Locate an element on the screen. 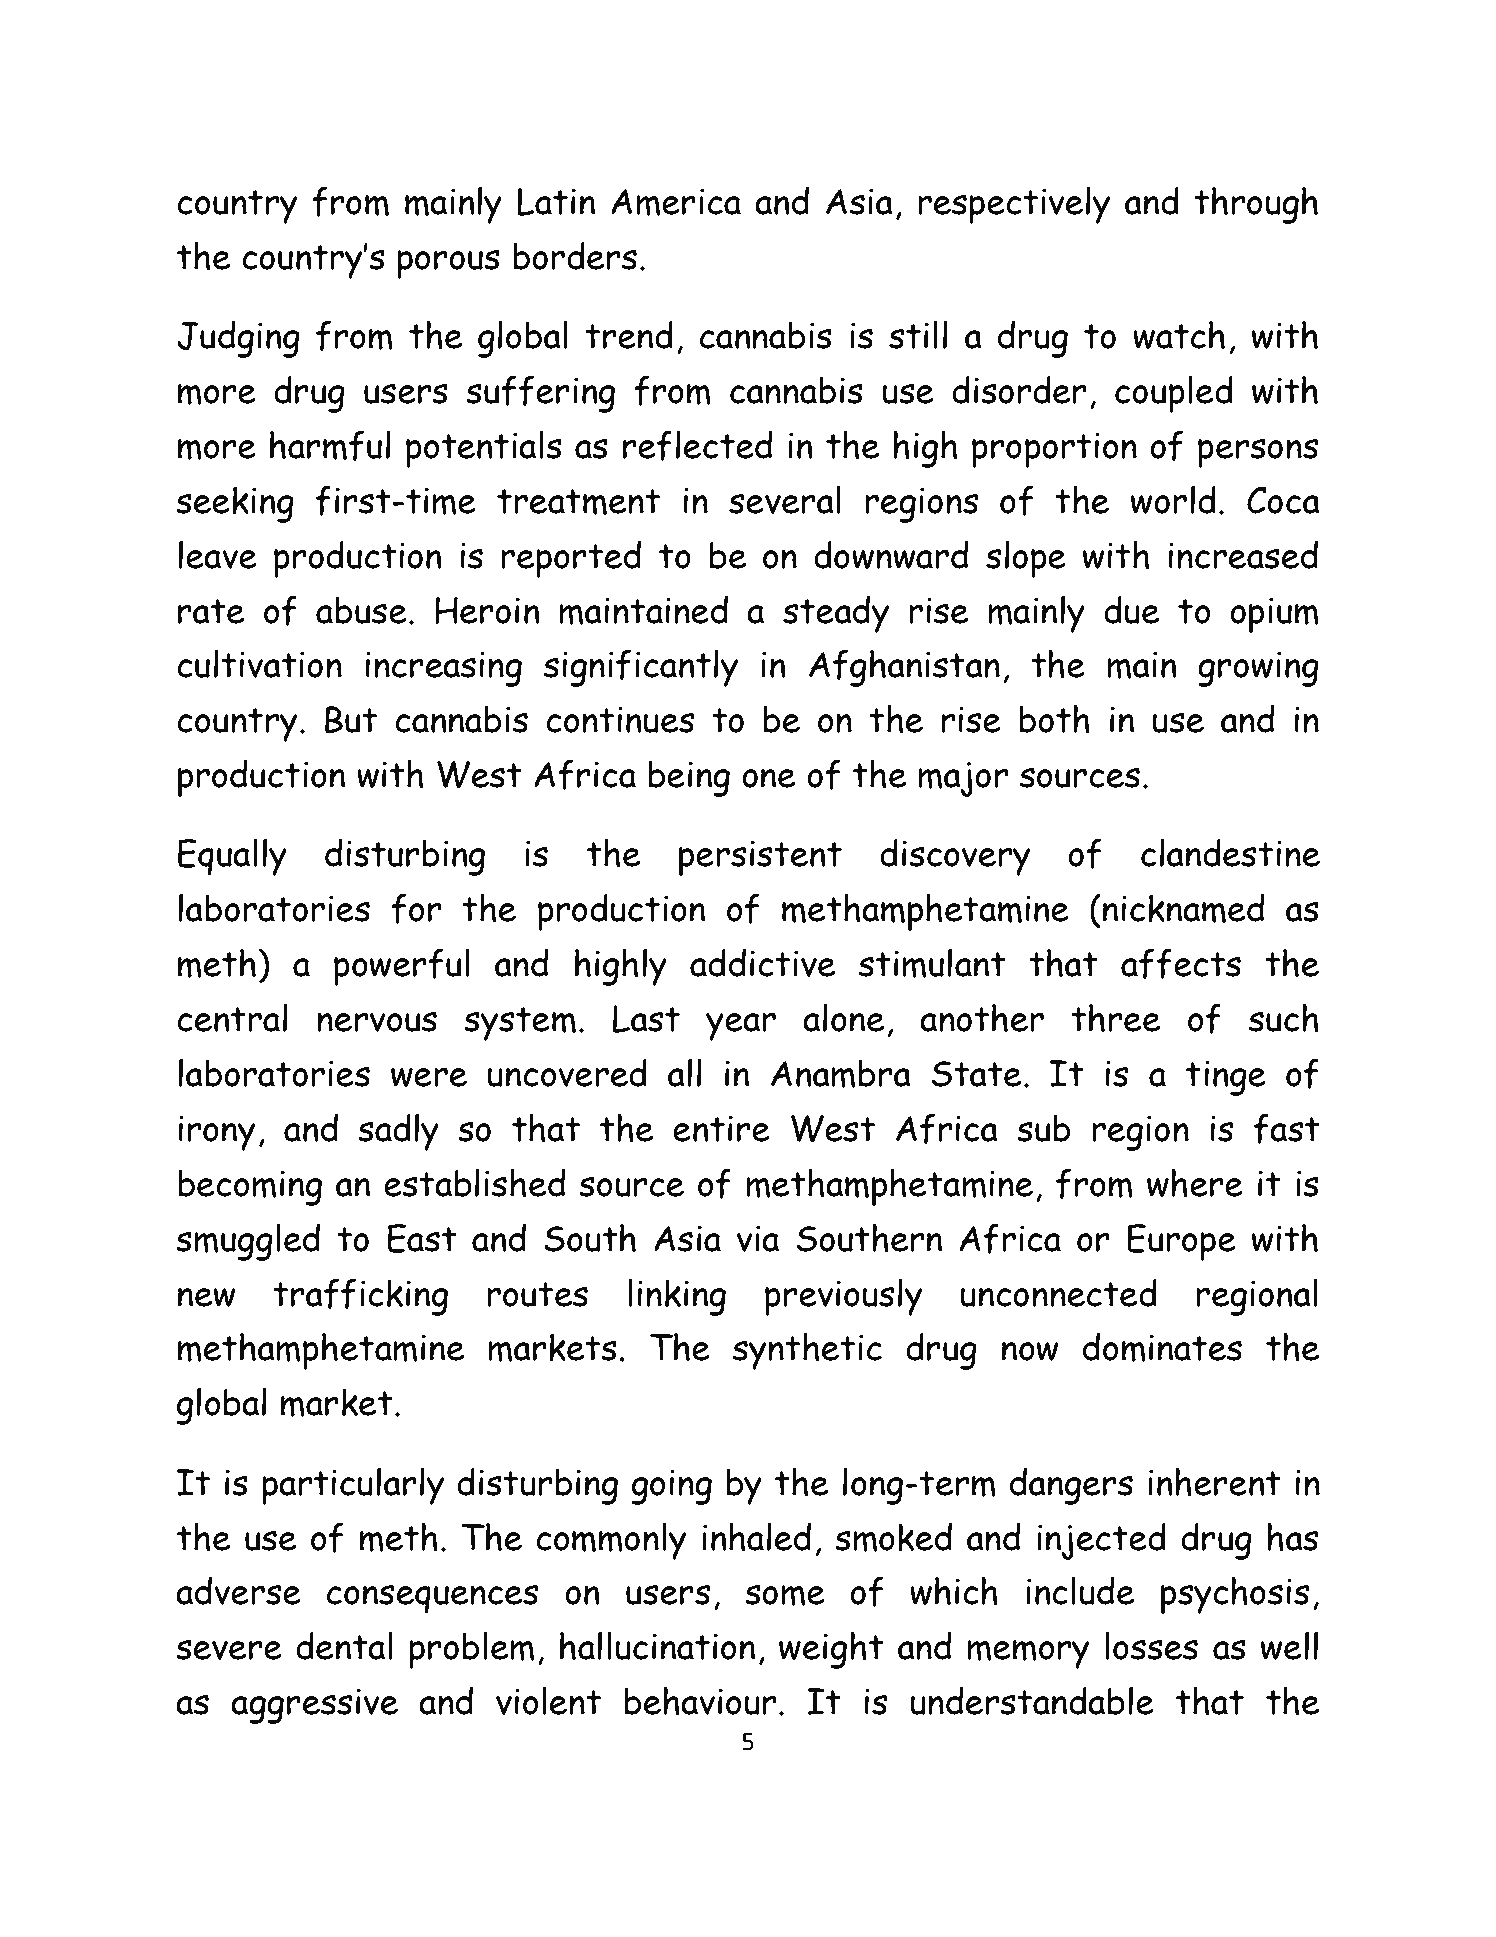  linking is located at coordinates (677, 1297).
